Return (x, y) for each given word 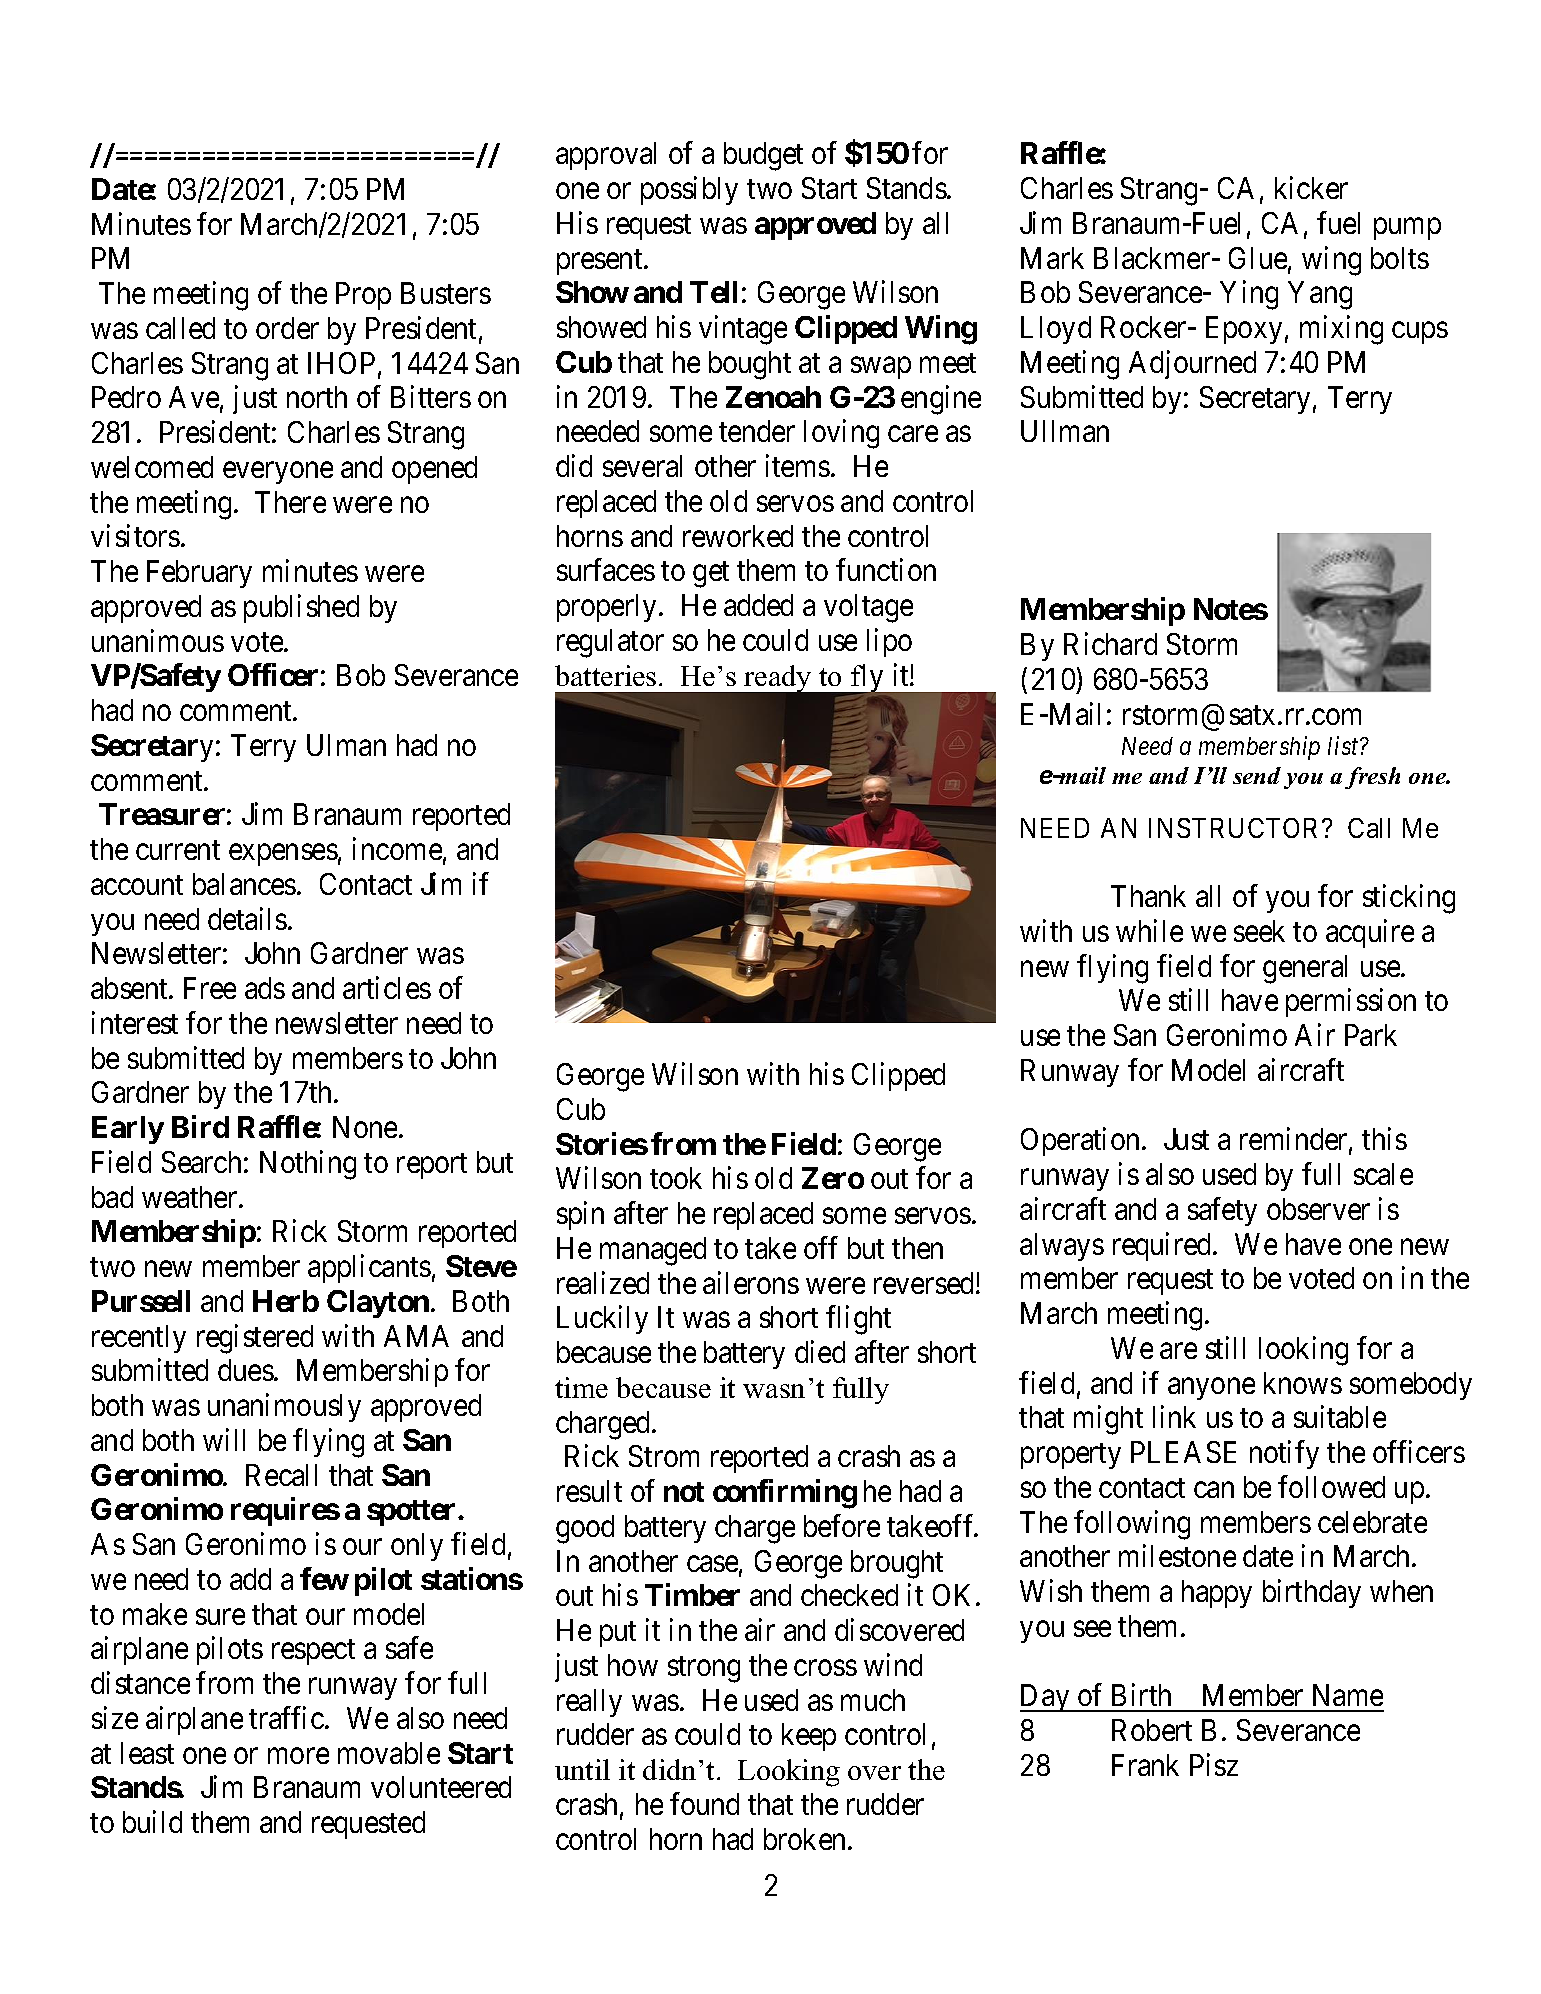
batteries (605, 675)
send (1257, 775)
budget (763, 156)
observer (1318, 1209)
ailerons (751, 1282)
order (287, 328)
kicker (1311, 188)
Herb (286, 1301)
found (704, 1803)
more (298, 1756)
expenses (283, 855)
